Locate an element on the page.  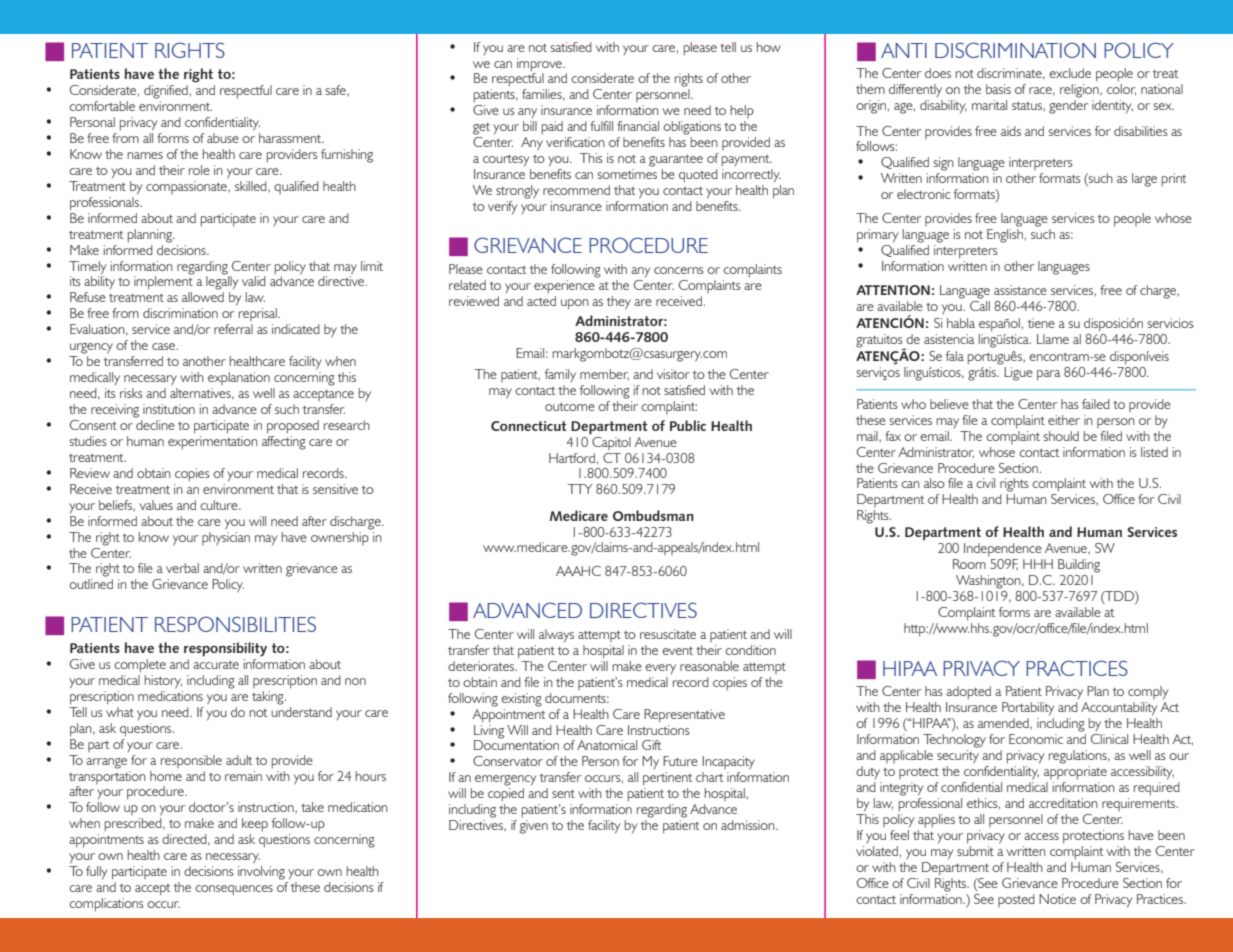
exclude is located at coordinates (1070, 73).
